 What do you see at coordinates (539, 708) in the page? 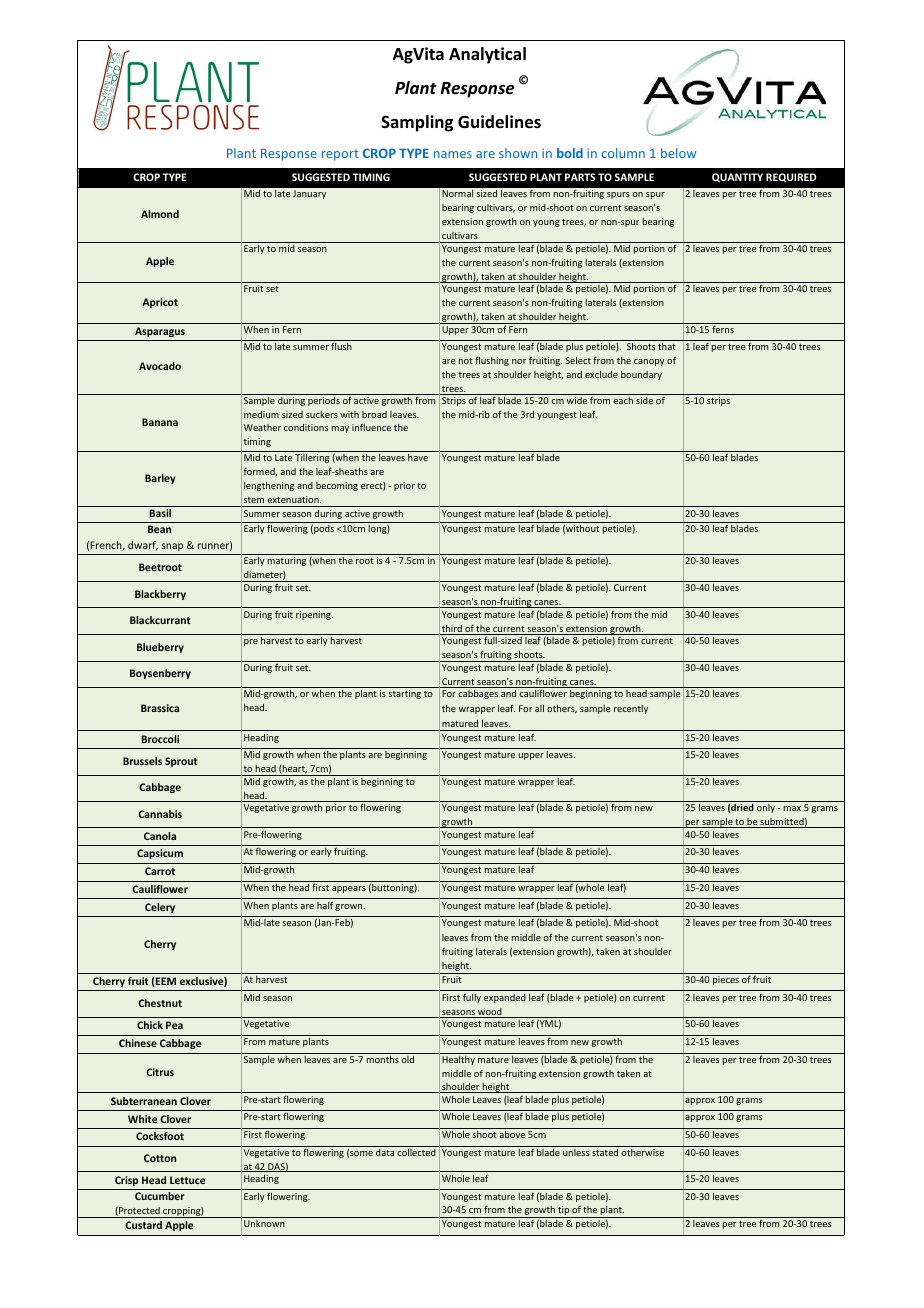
I see `all` at bounding box center [539, 708].
